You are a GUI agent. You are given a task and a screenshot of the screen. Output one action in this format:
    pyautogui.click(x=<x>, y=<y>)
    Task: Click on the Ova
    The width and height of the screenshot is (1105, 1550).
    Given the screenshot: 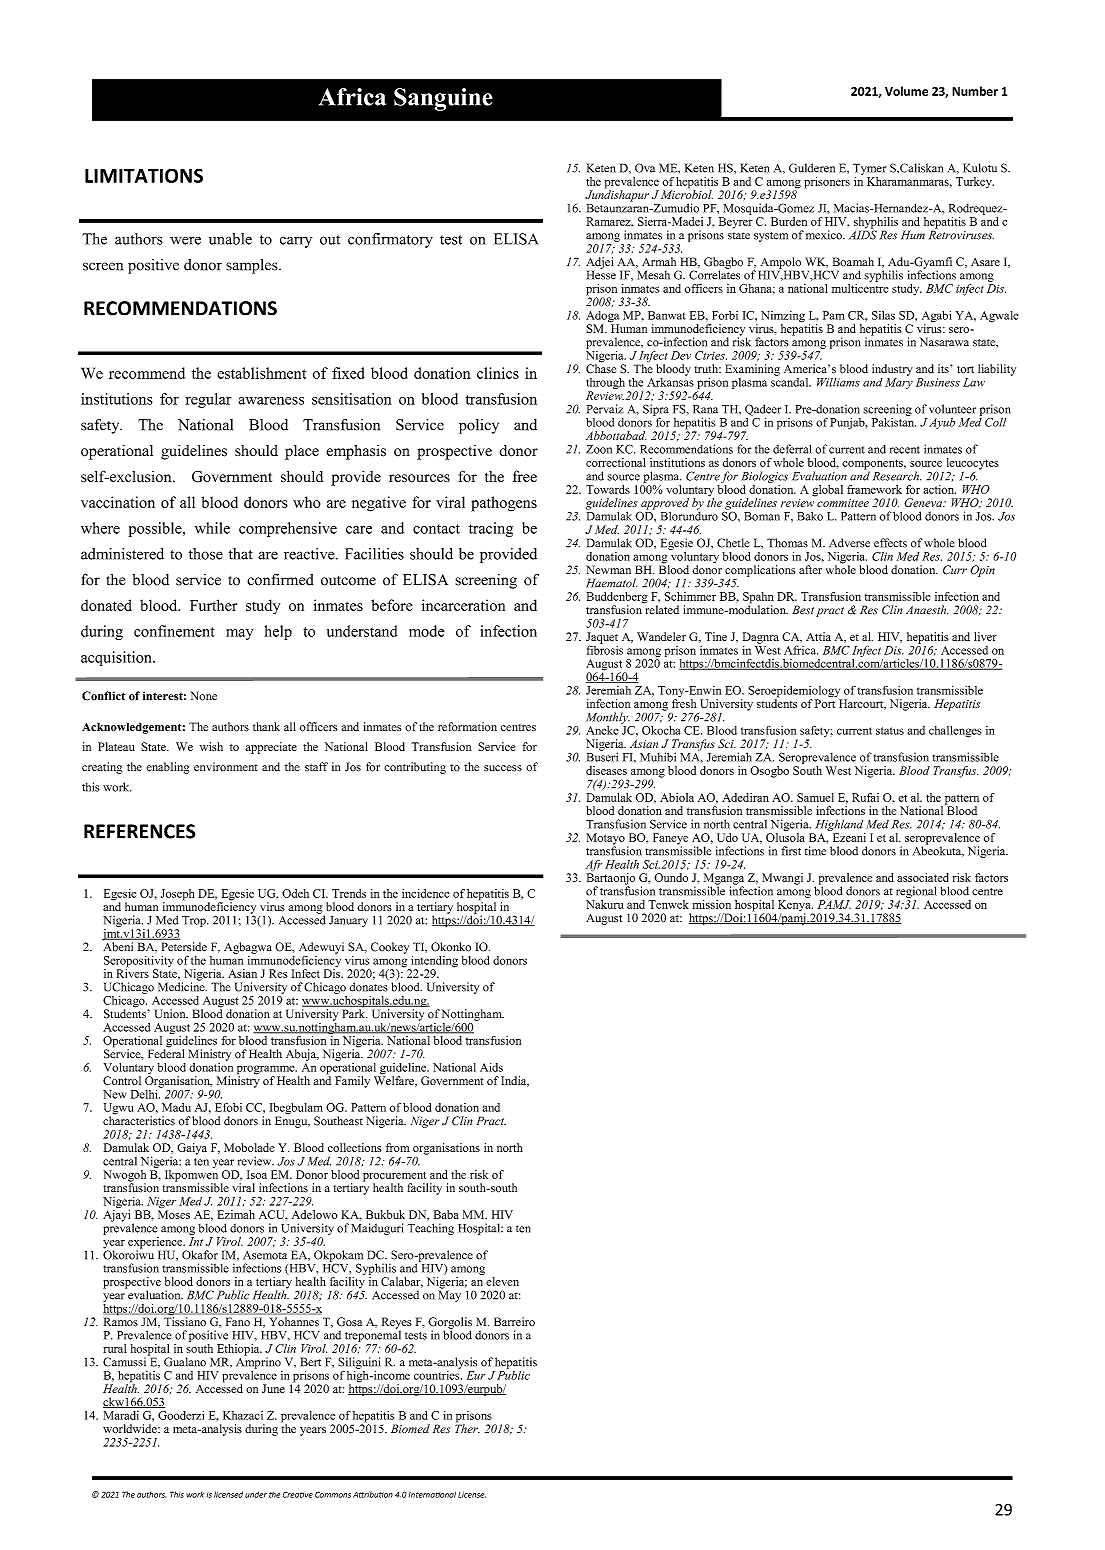 What is the action you would take?
    pyautogui.click(x=645, y=168)
